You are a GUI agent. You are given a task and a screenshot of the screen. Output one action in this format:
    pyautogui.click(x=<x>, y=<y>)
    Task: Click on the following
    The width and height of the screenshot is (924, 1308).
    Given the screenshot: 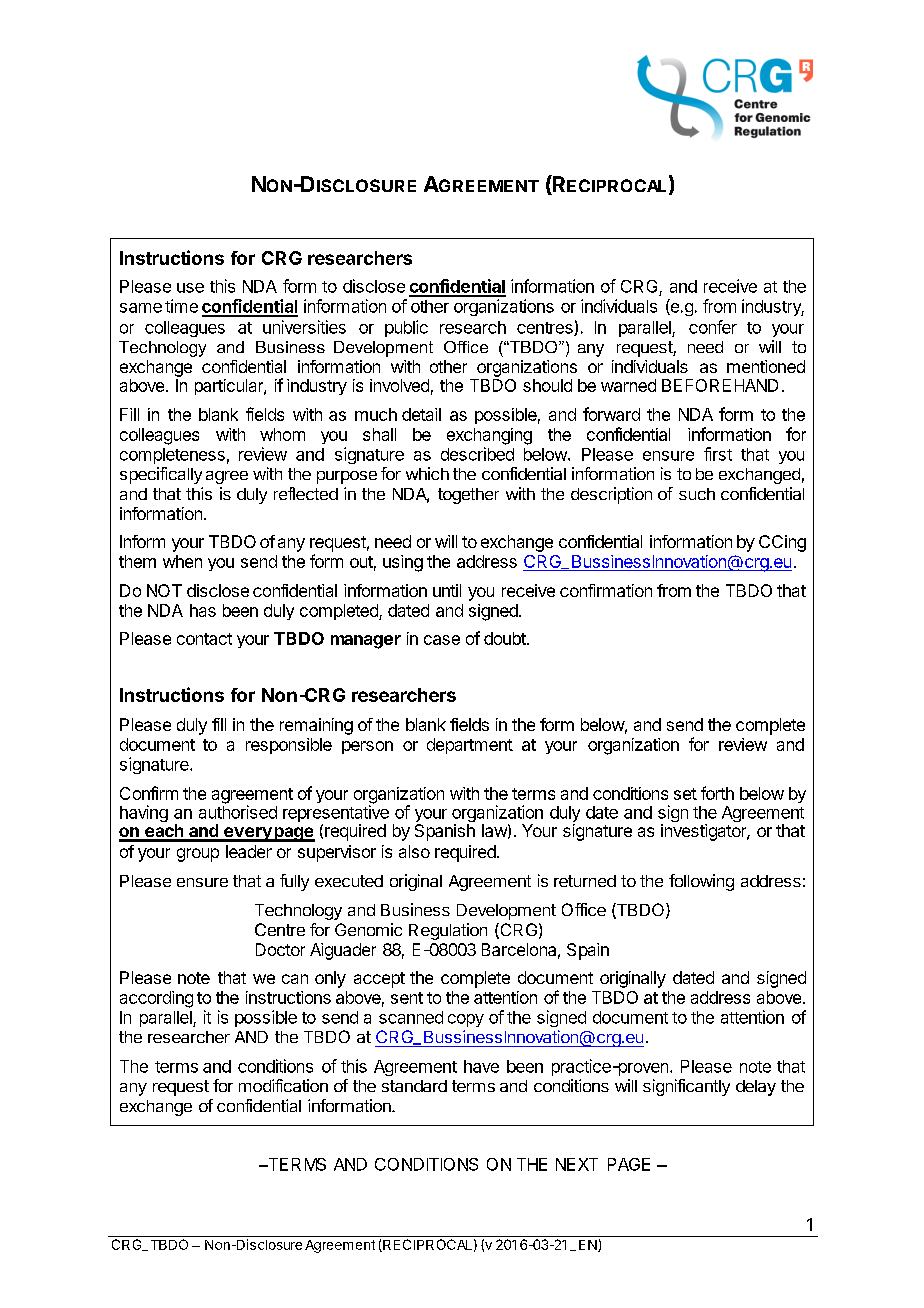 What is the action you would take?
    pyautogui.click(x=701, y=882)
